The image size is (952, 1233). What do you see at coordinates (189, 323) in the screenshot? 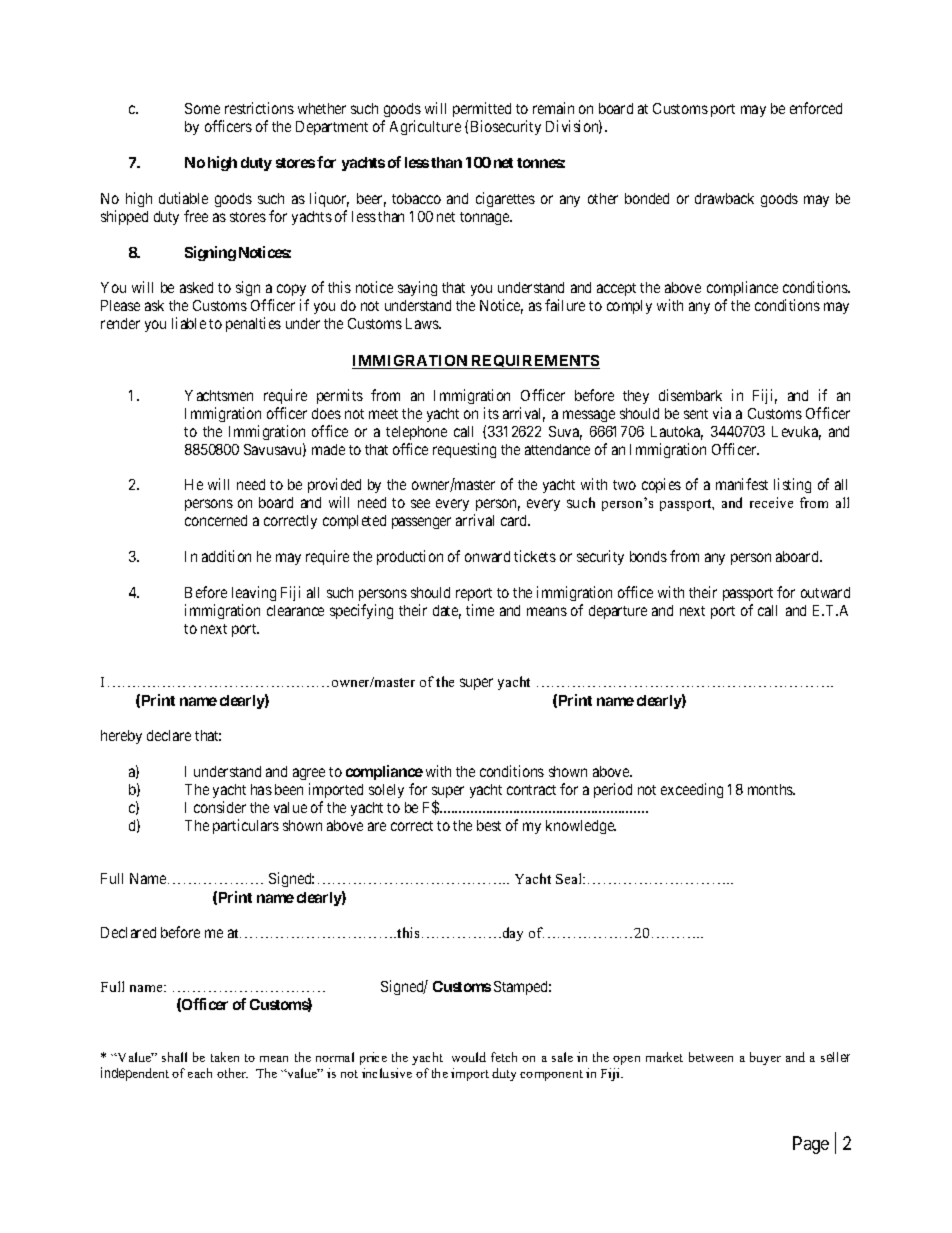
I see `liable` at bounding box center [189, 323].
